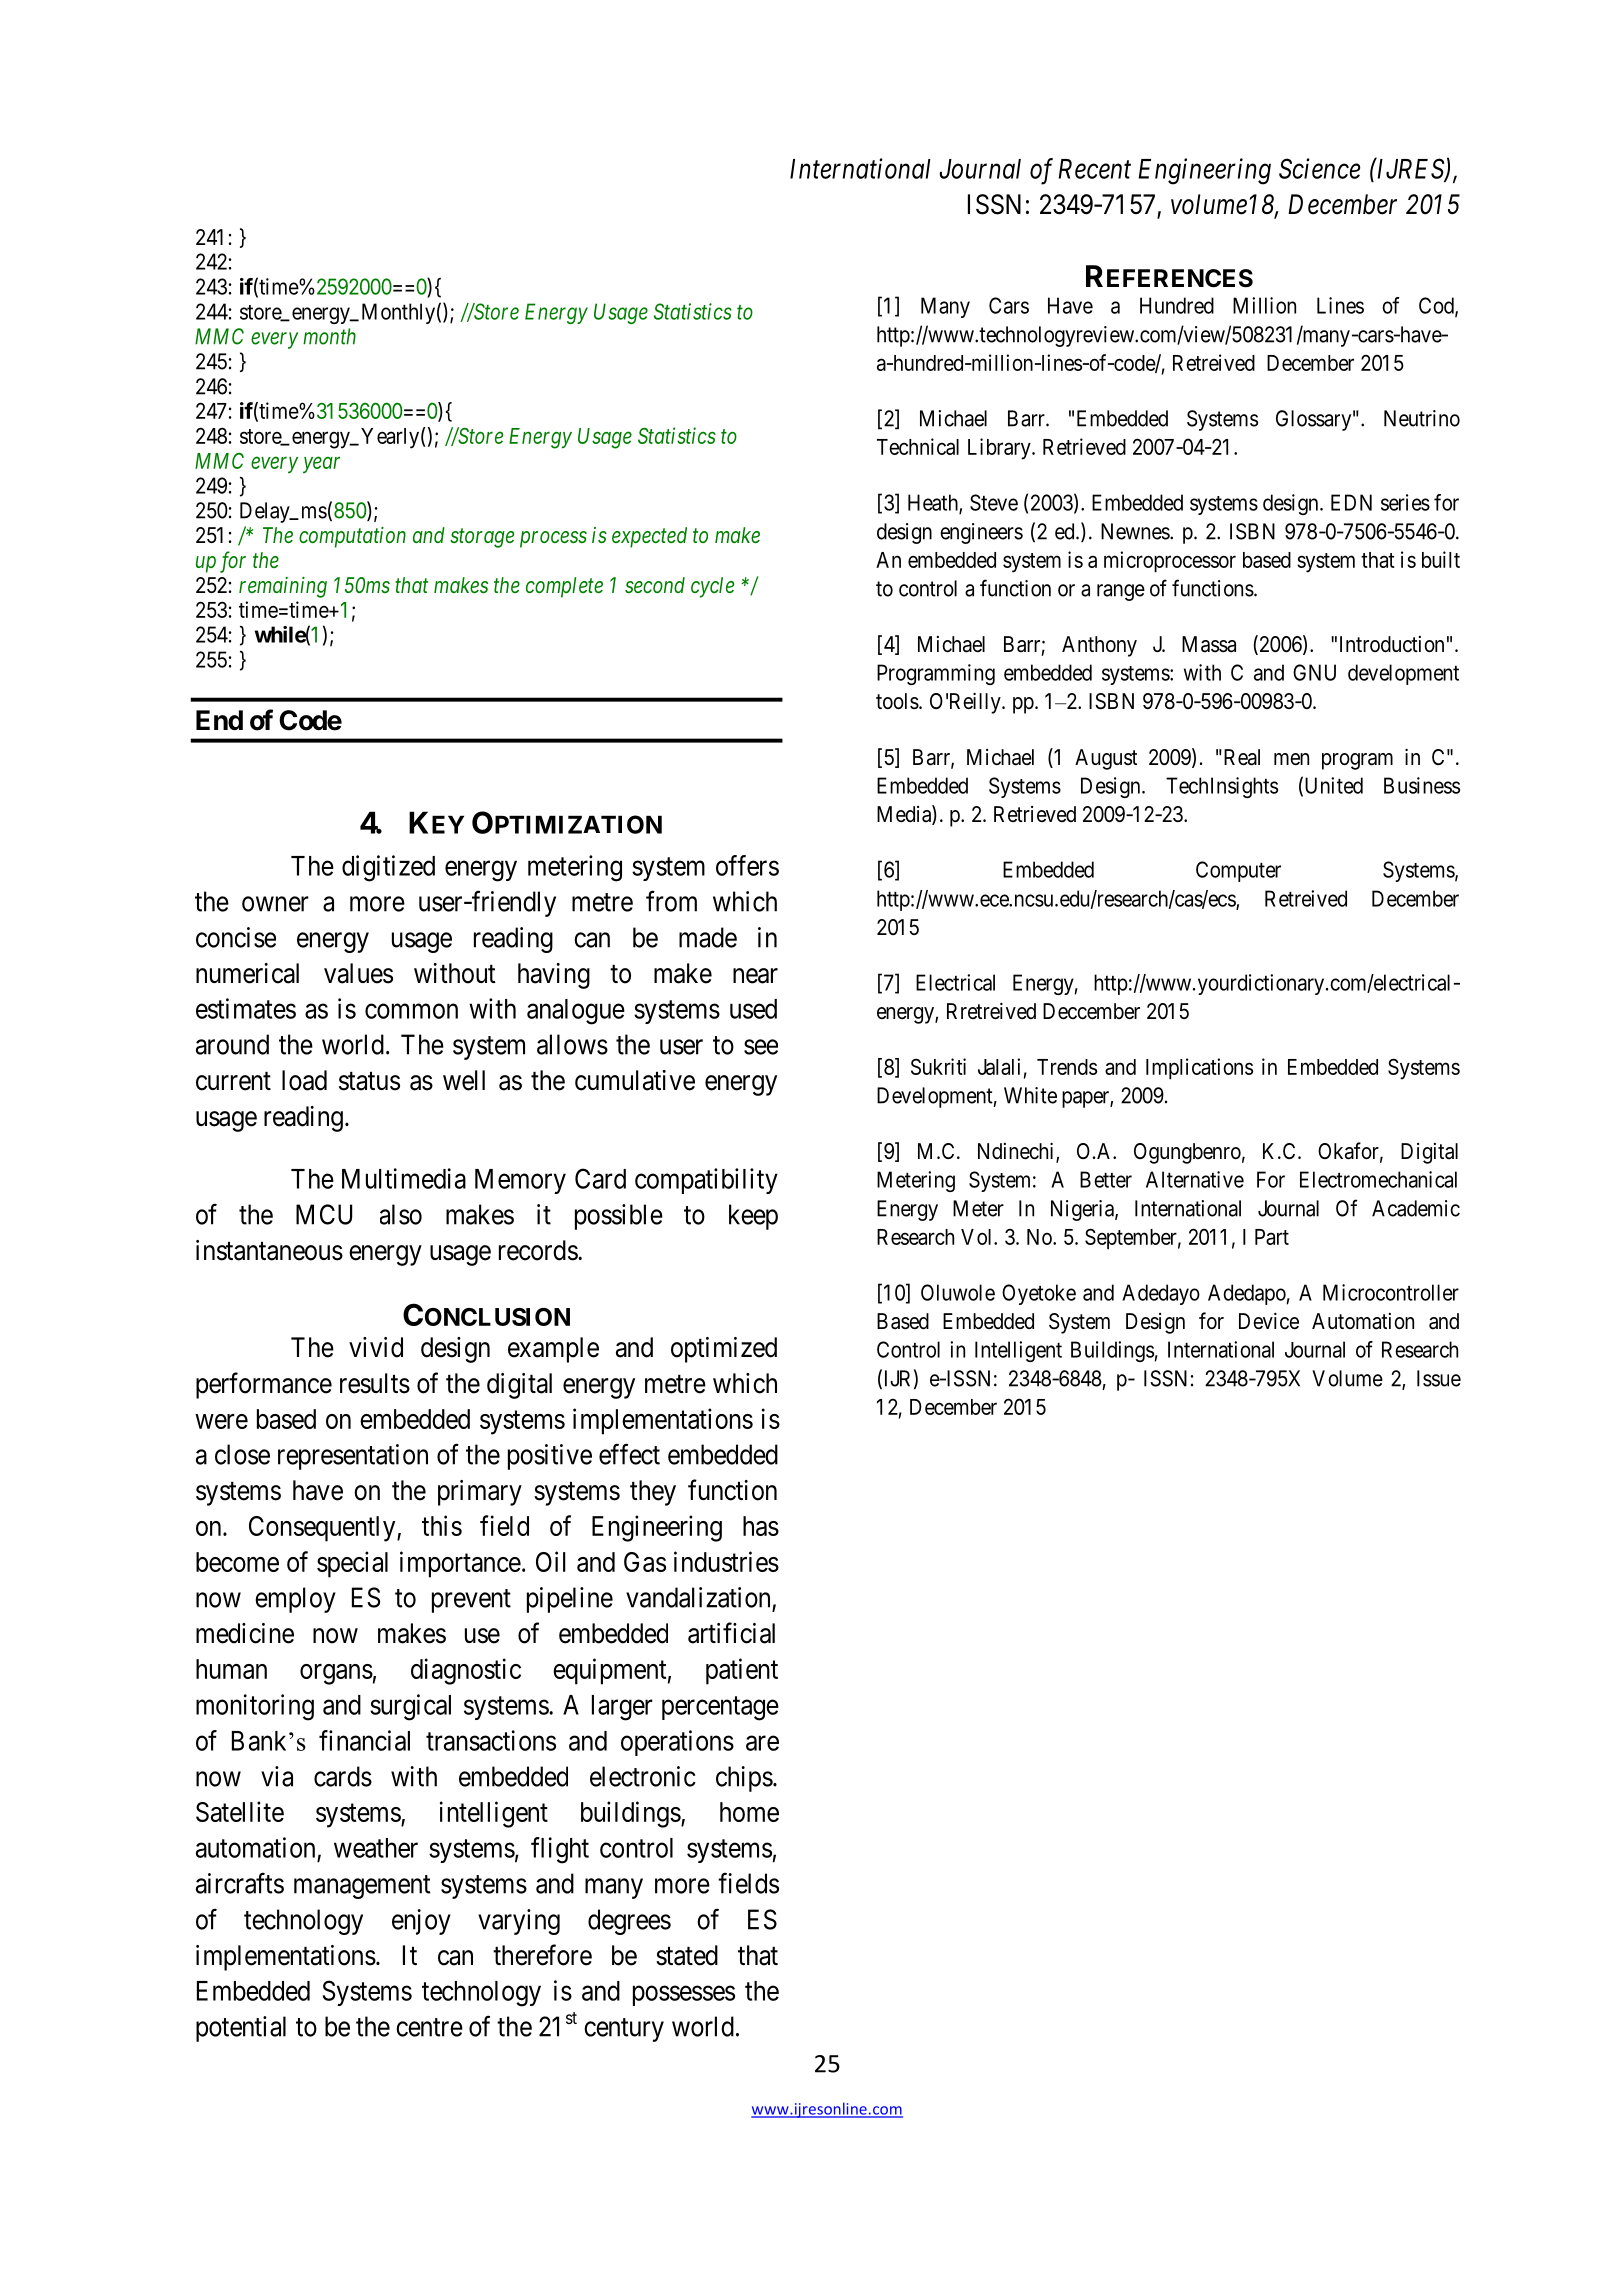  I want to click on near, so click(755, 976).
